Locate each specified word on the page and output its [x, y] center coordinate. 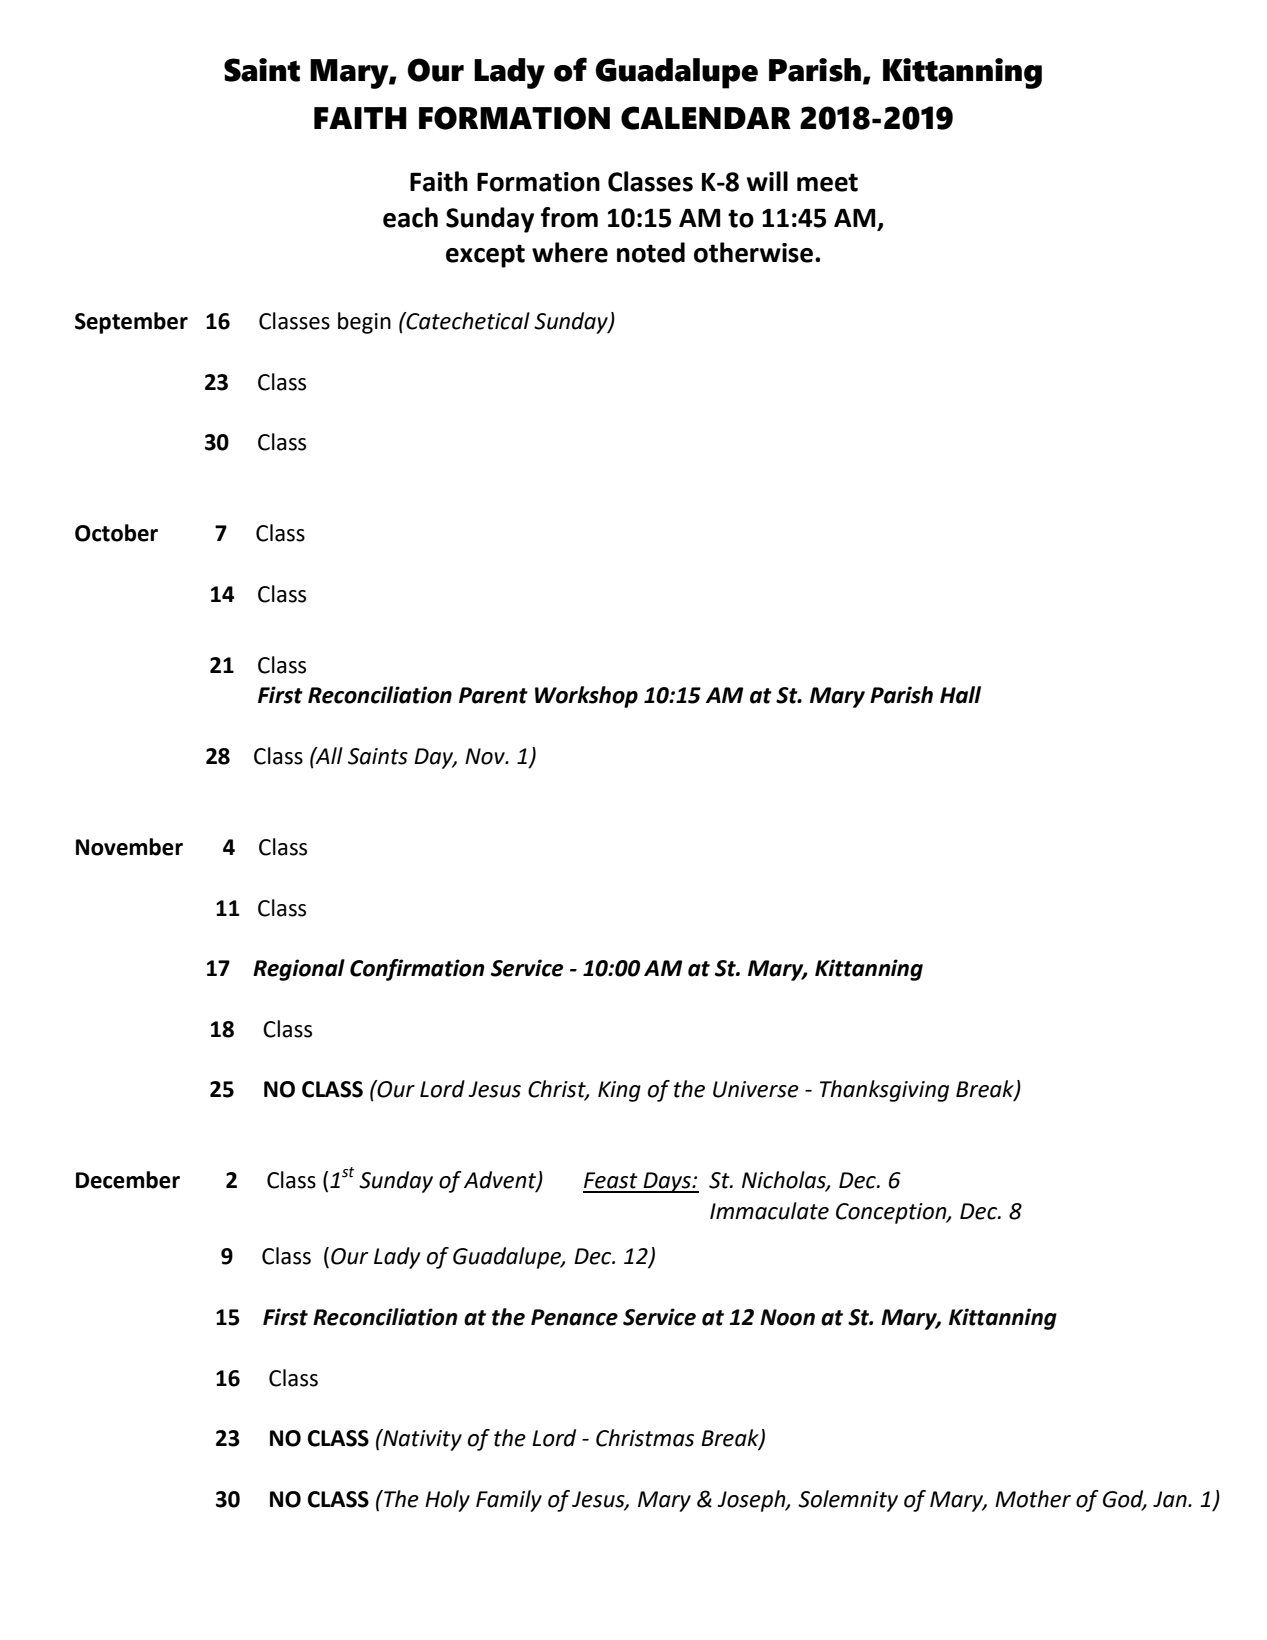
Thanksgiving [884, 1091]
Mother [1033, 1499]
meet [827, 182]
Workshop [586, 697]
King [619, 1091]
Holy [447, 1501]
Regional [299, 970]
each [410, 217]
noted [651, 252]
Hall [960, 695]
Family [509, 1501]
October [116, 533]
